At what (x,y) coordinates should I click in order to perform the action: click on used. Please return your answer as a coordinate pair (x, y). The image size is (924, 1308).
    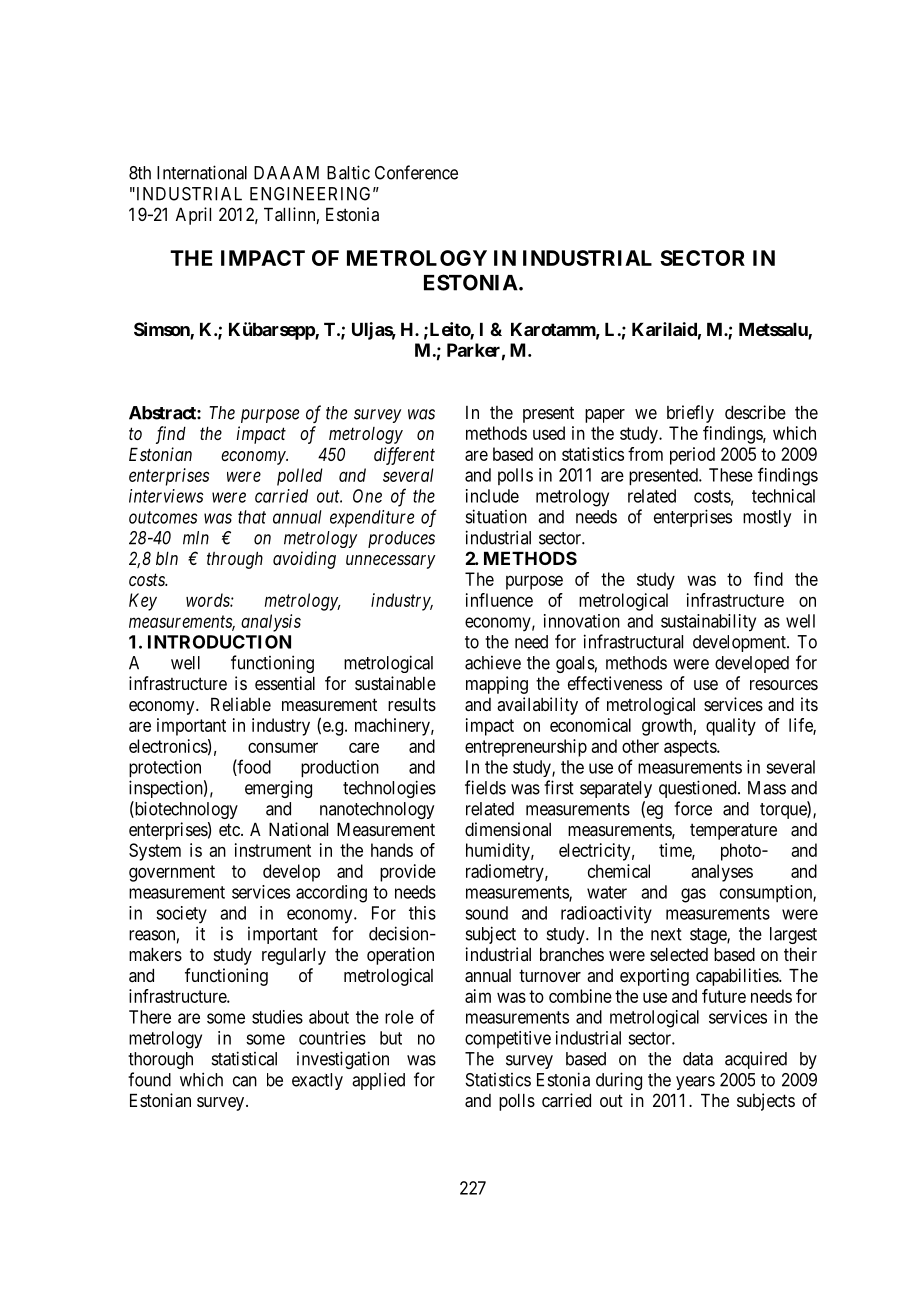
    Looking at the image, I should click on (549, 433).
